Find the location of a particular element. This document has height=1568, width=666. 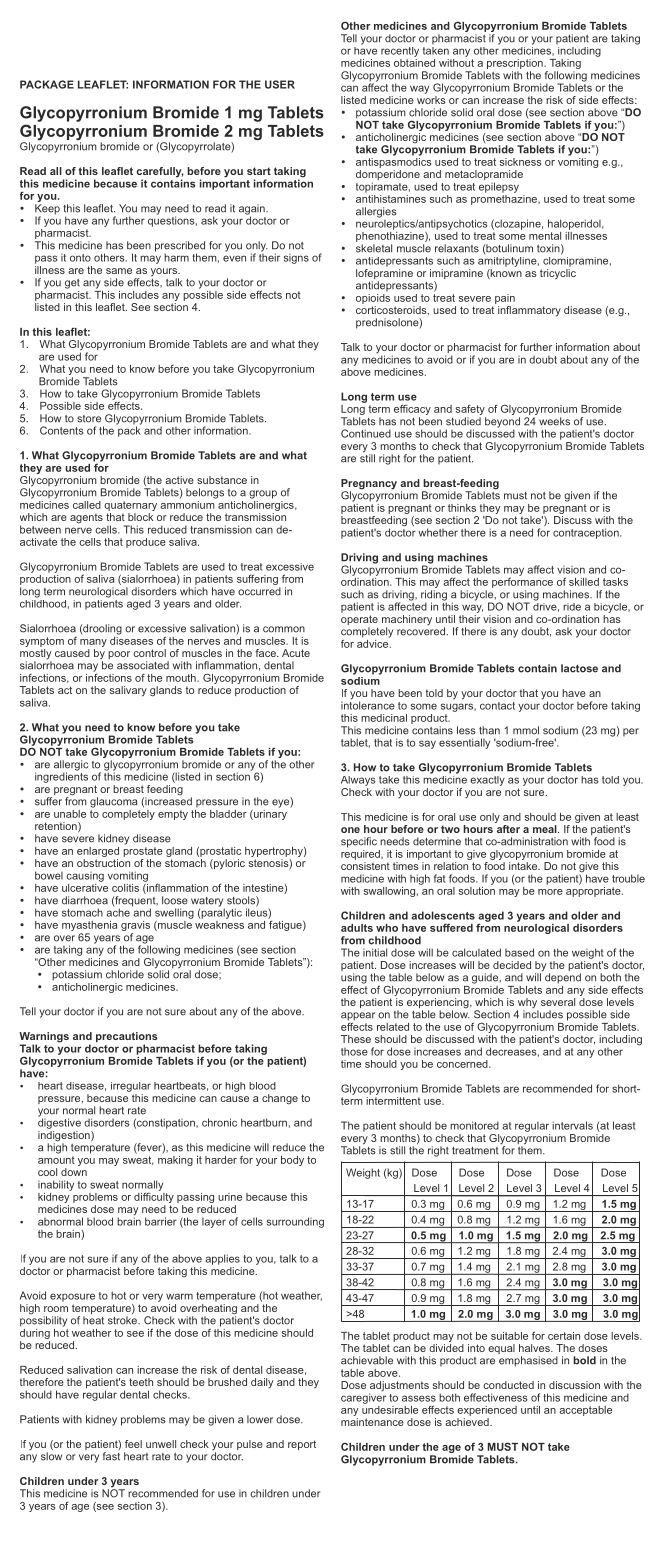

mmol is located at coordinates (526, 730).
